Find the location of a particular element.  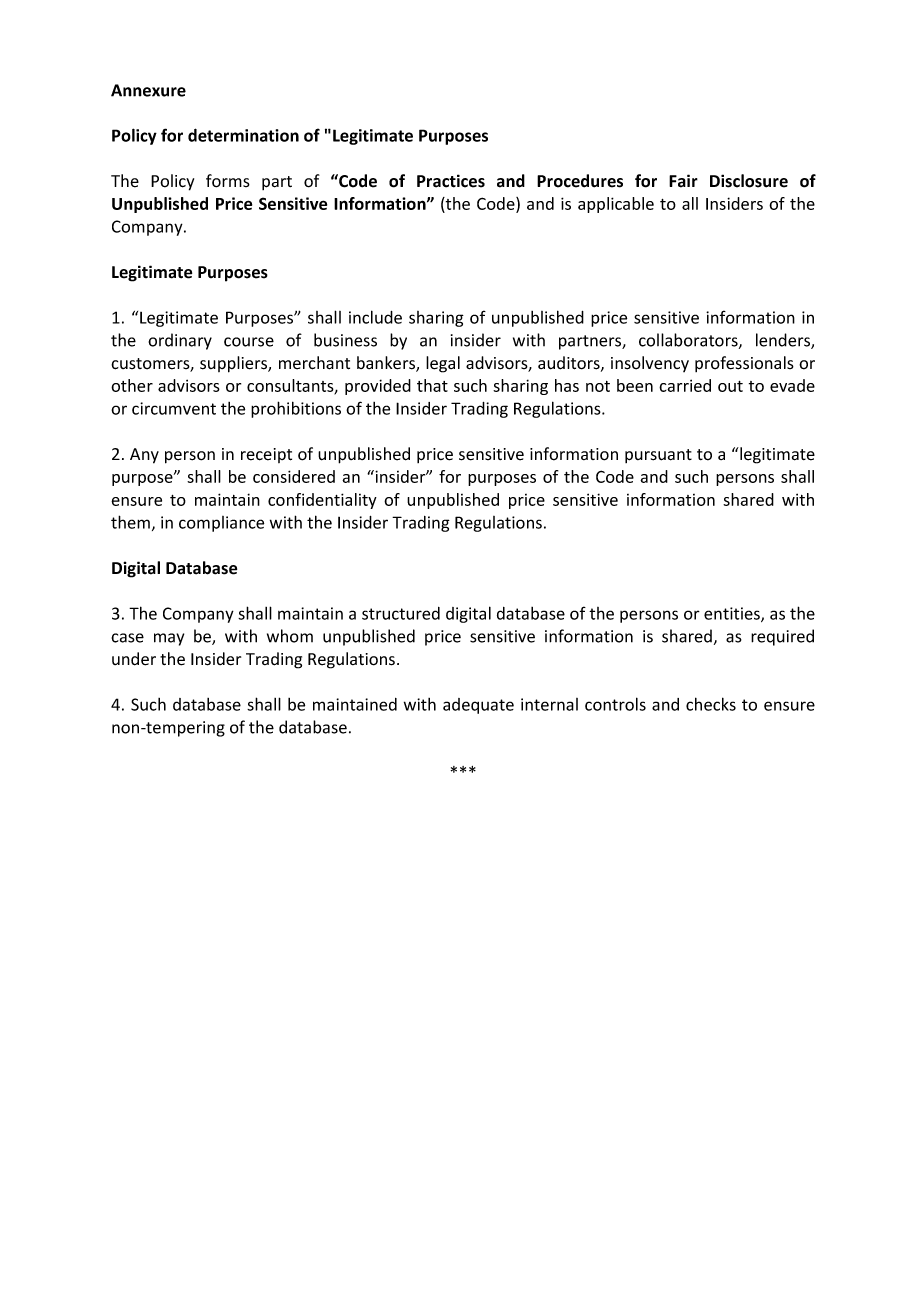

determination is located at coordinates (243, 135).
